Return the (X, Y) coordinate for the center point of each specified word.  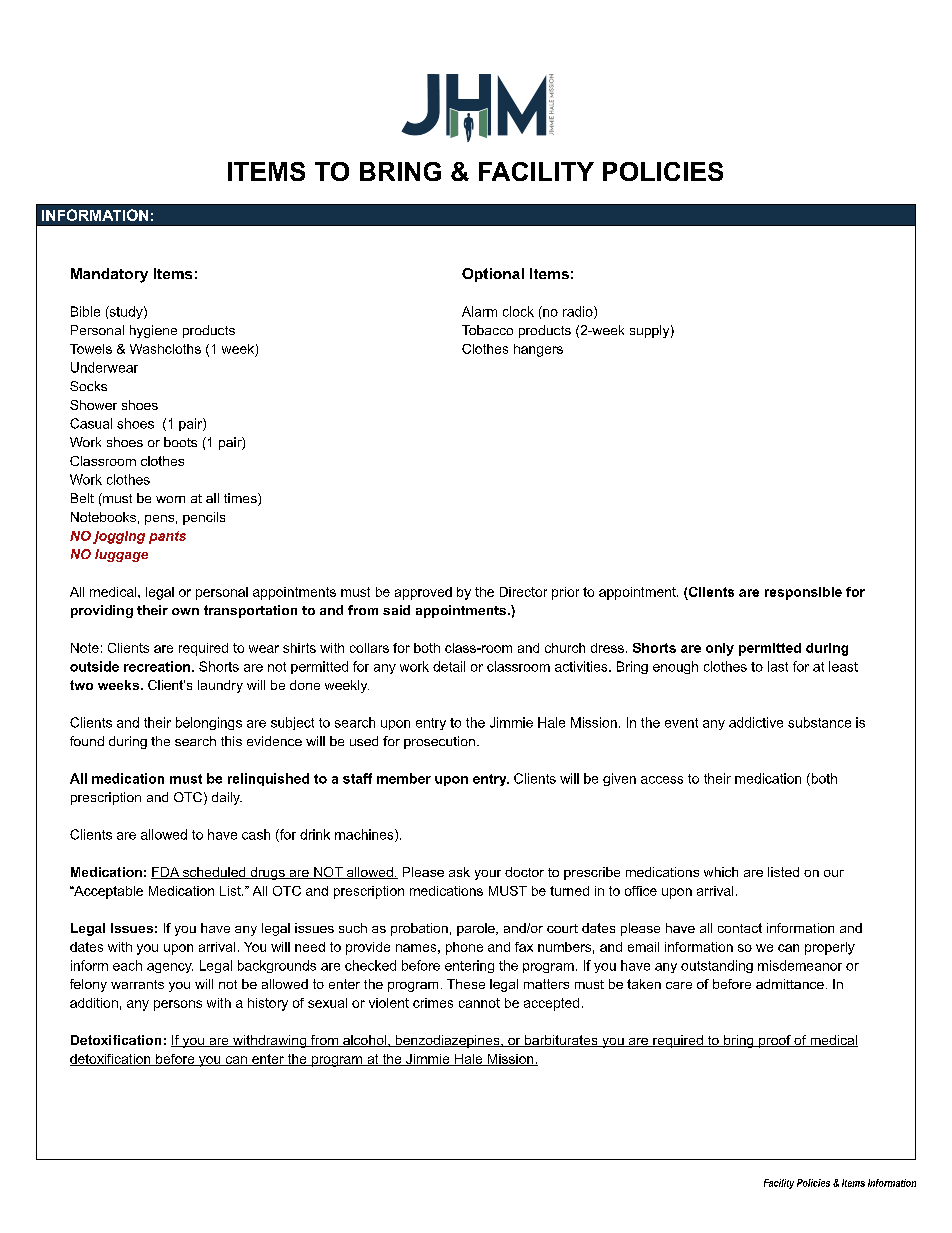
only (720, 649)
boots (180, 442)
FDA (166, 873)
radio (579, 312)
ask (459, 872)
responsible (803, 593)
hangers (538, 350)
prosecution (439, 742)
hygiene (153, 331)
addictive (756, 722)
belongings (209, 723)
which (721, 872)
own (185, 611)
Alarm (479, 311)
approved (423, 593)
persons (178, 1005)
